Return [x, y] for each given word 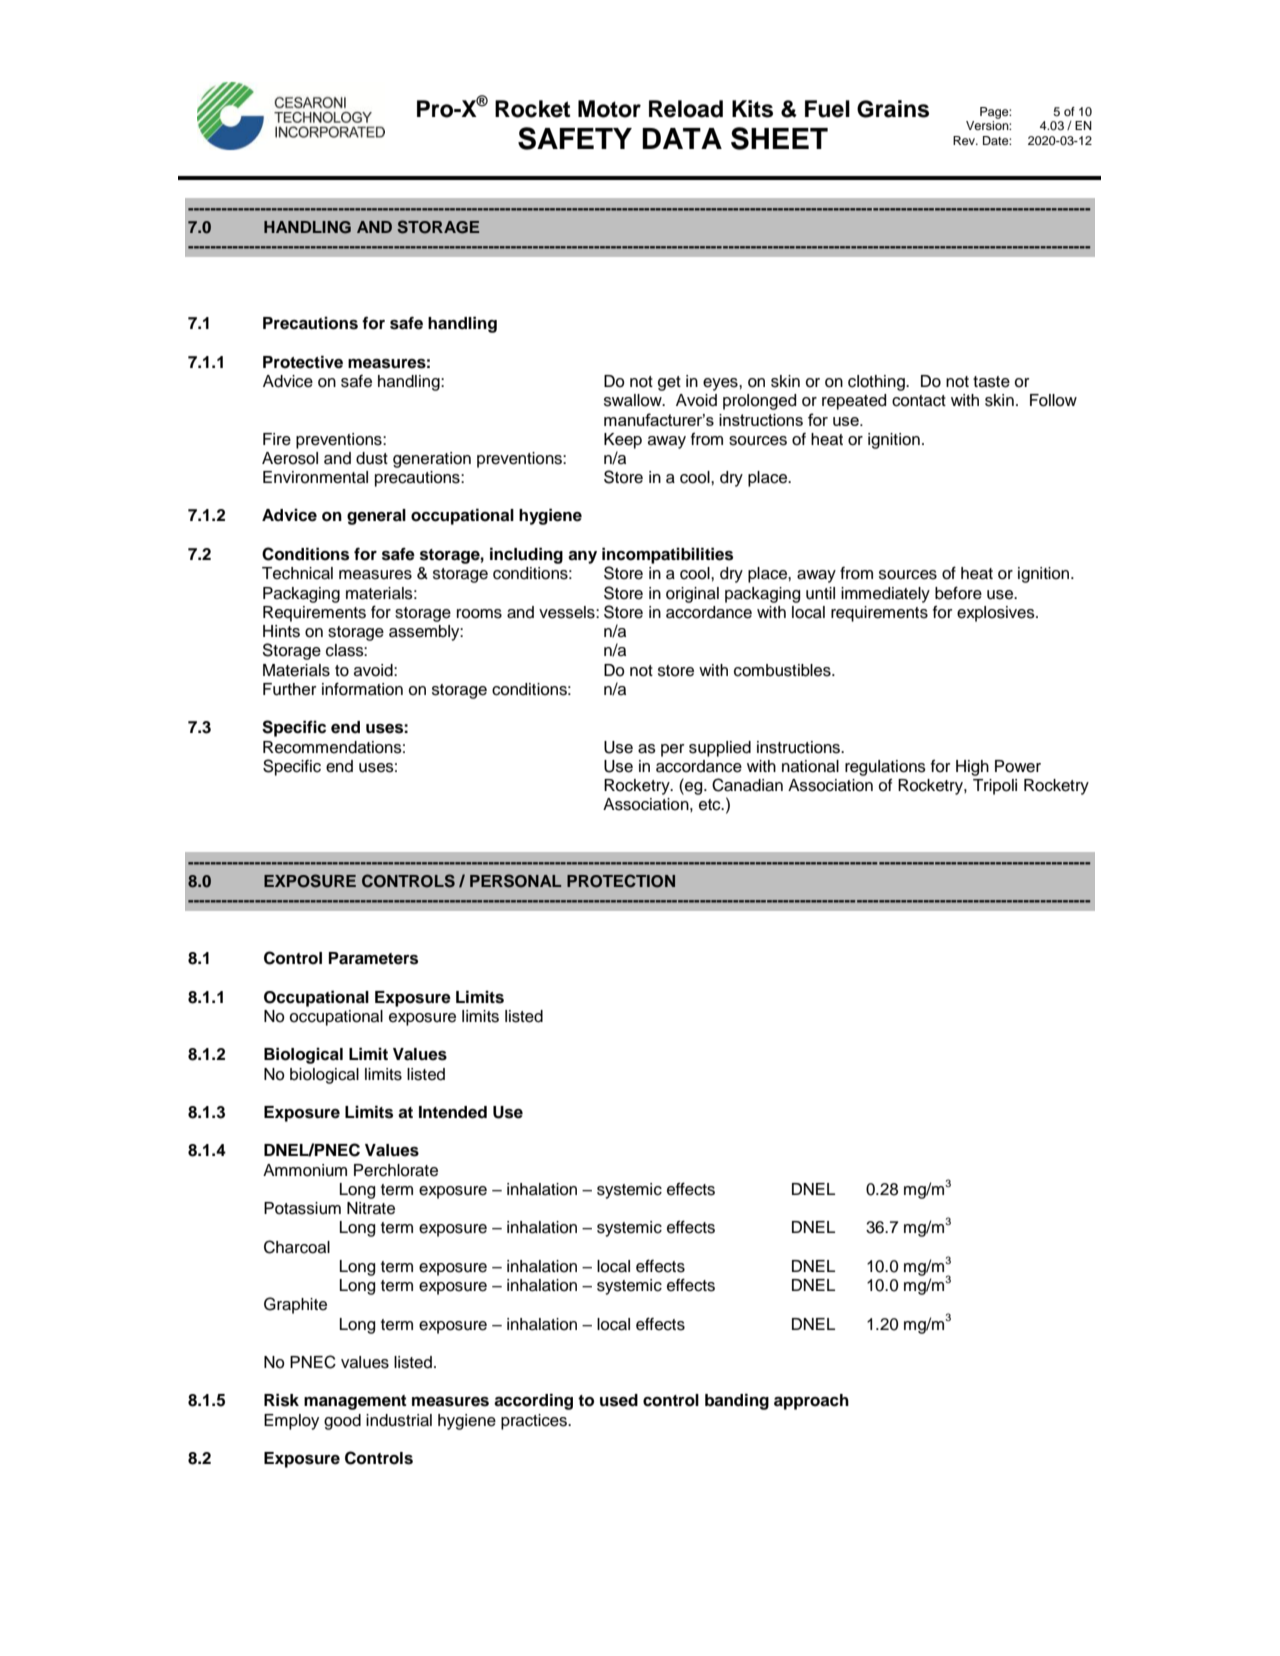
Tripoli [995, 787]
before [958, 593]
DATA [682, 138]
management [355, 1402]
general [376, 517]
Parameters [373, 958]
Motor [609, 109]
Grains [893, 109]
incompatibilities [667, 555]
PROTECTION [621, 881]
